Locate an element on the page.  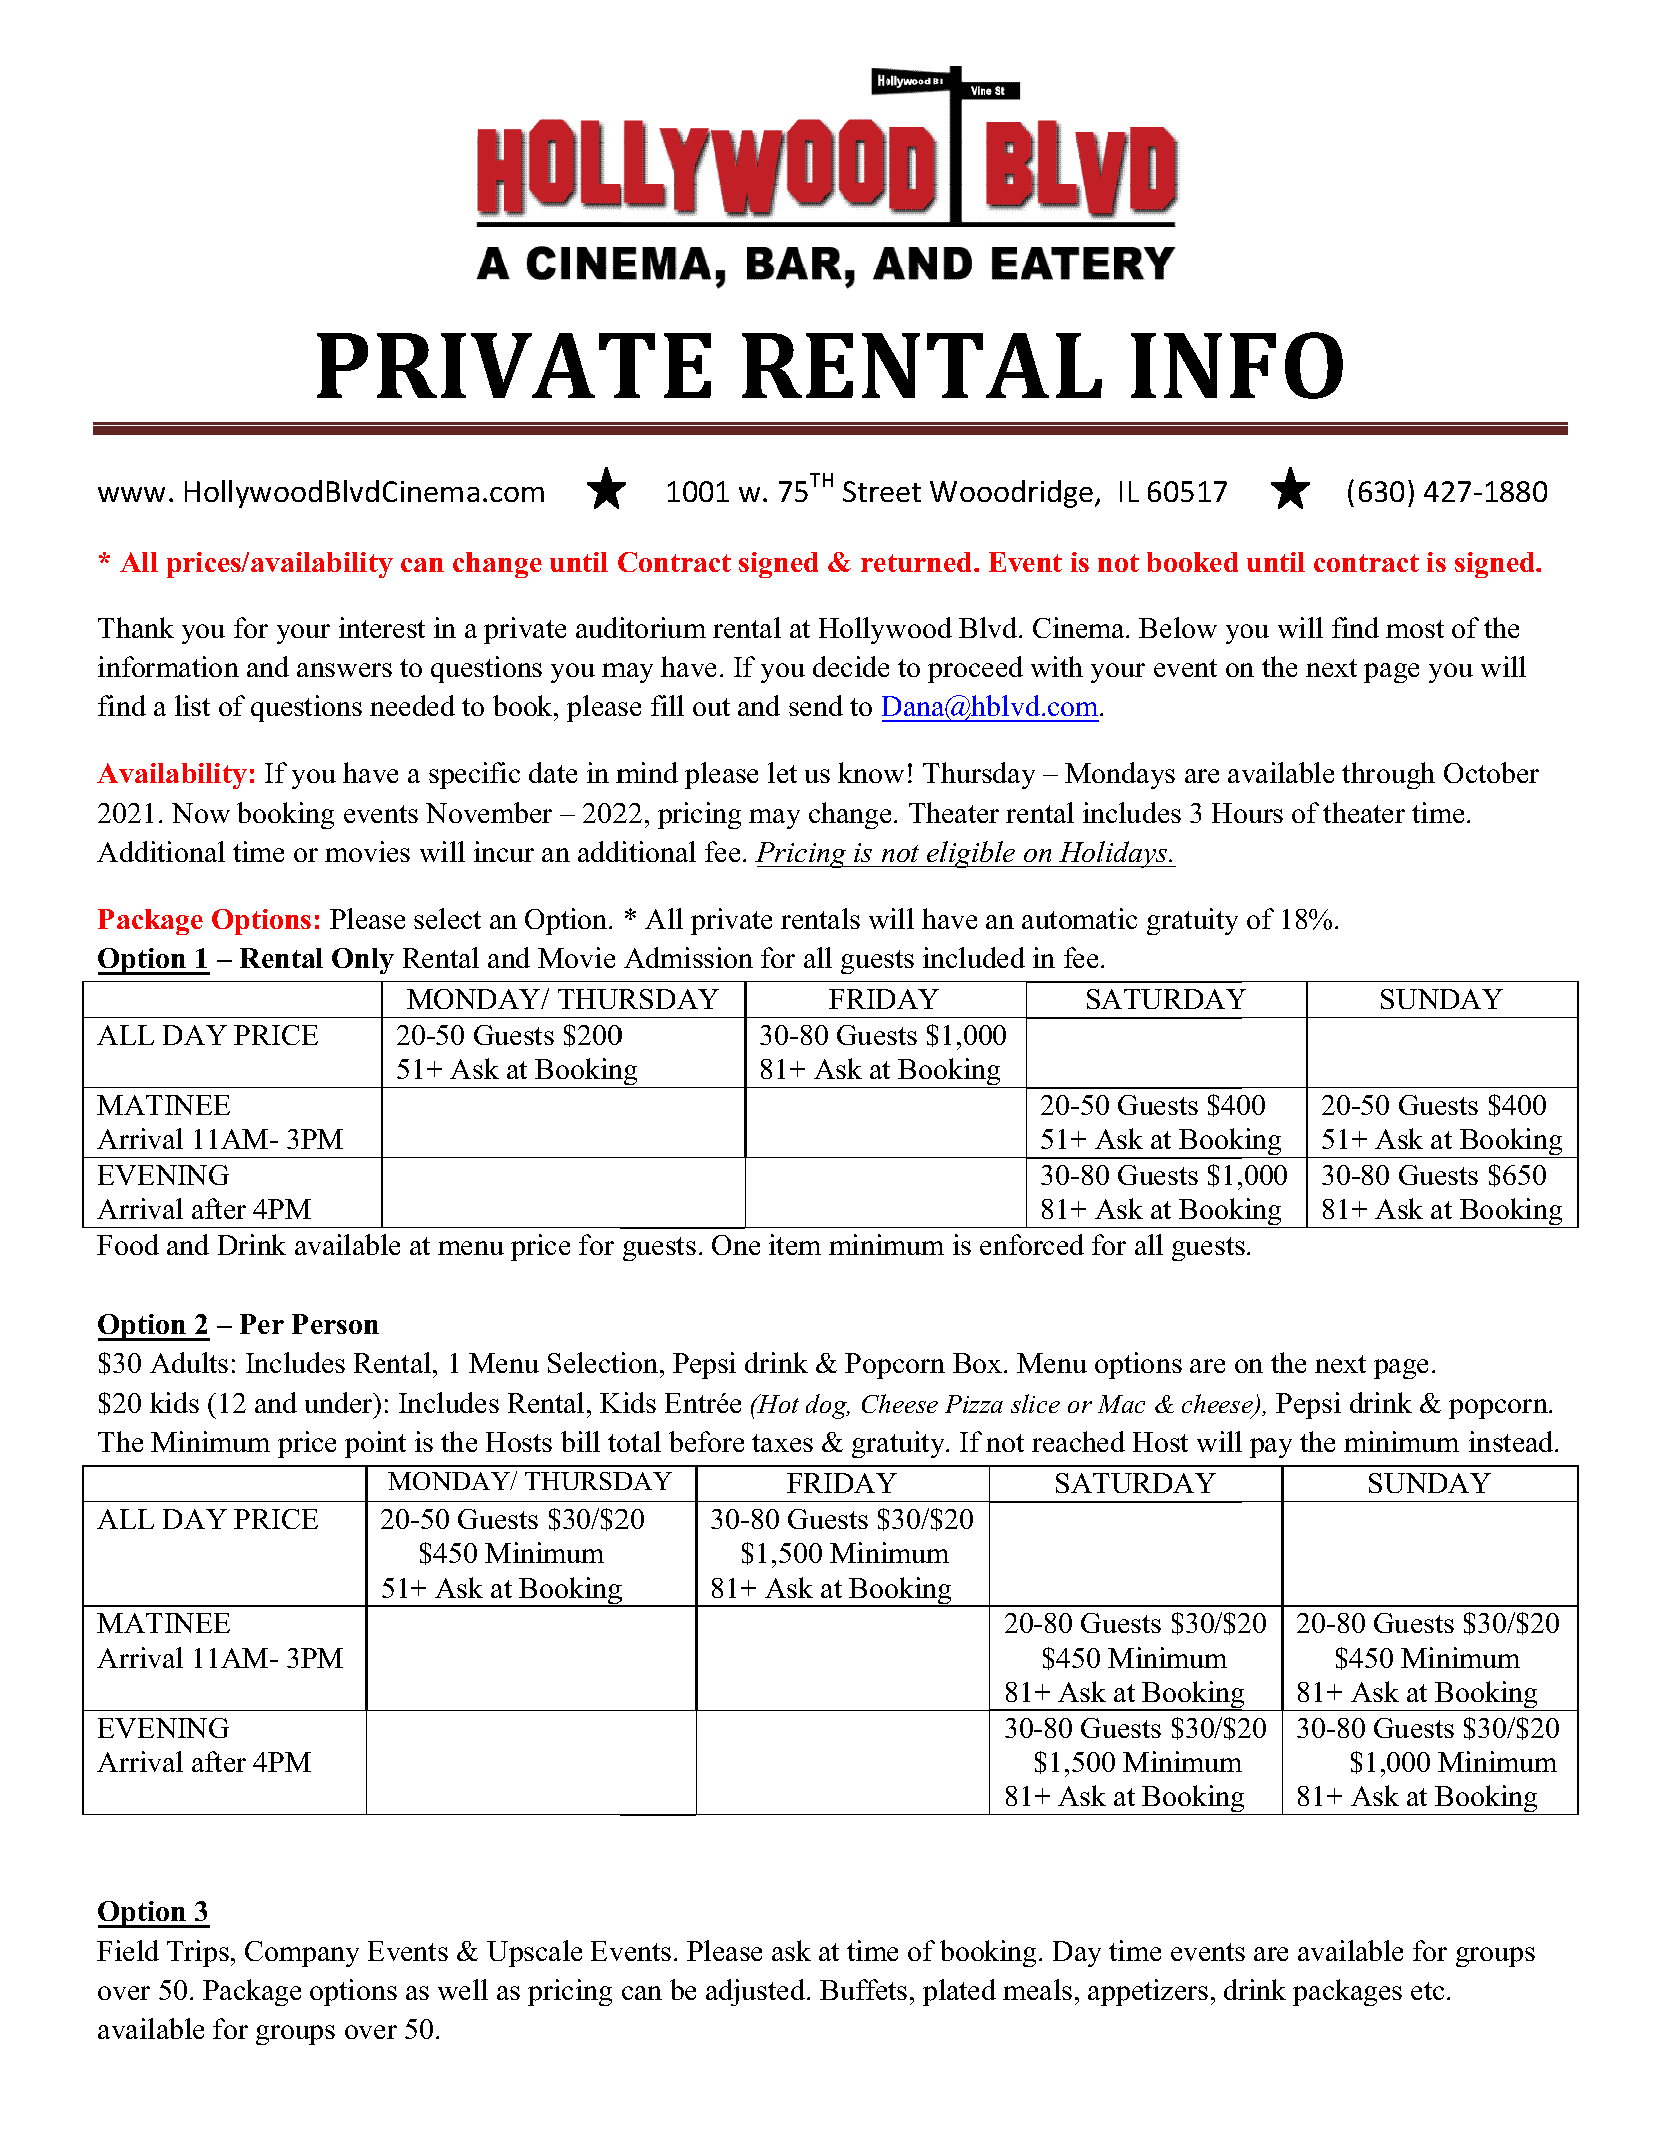
returned is located at coordinates (918, 562).
